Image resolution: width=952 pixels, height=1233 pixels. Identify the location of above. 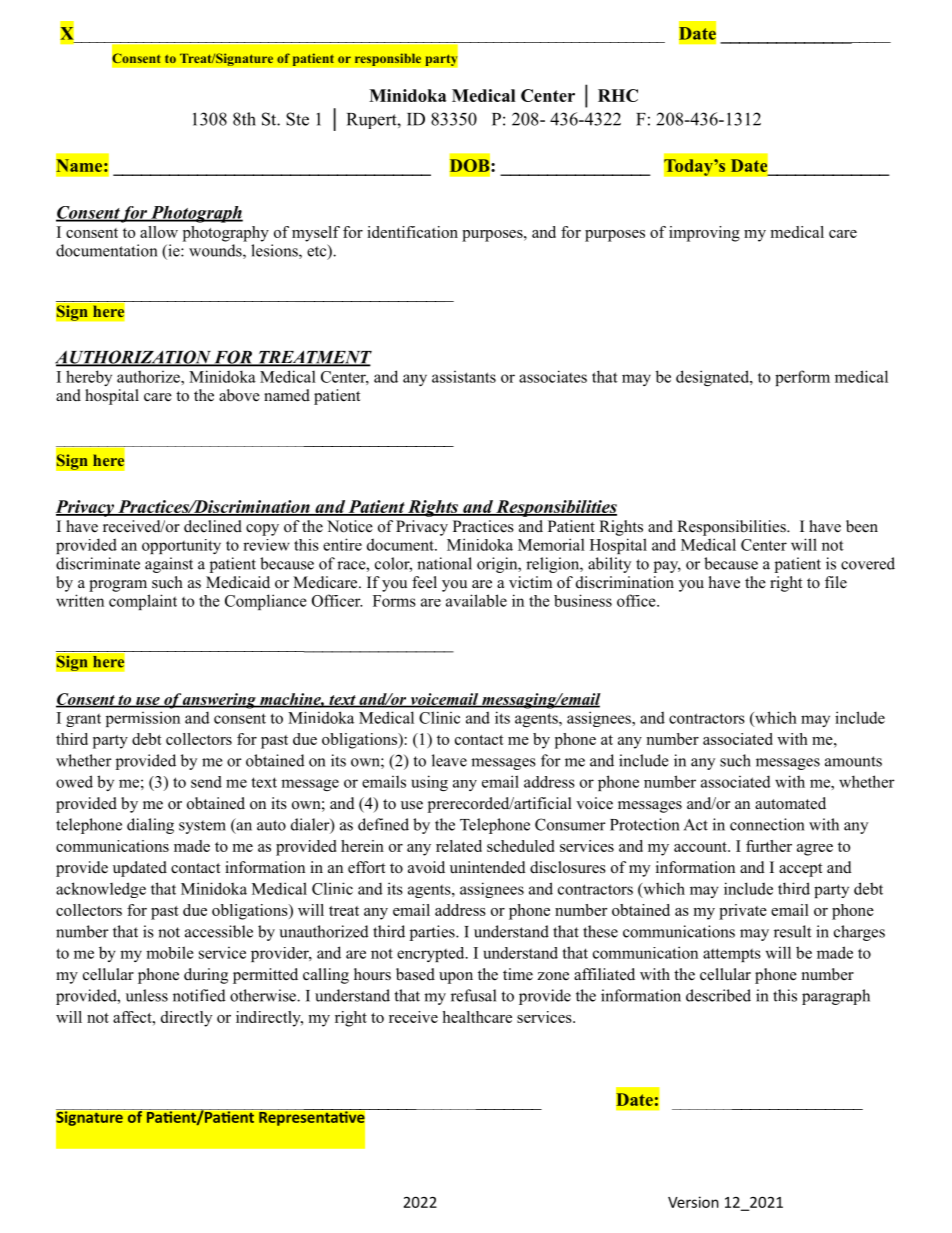
(239, 395).
